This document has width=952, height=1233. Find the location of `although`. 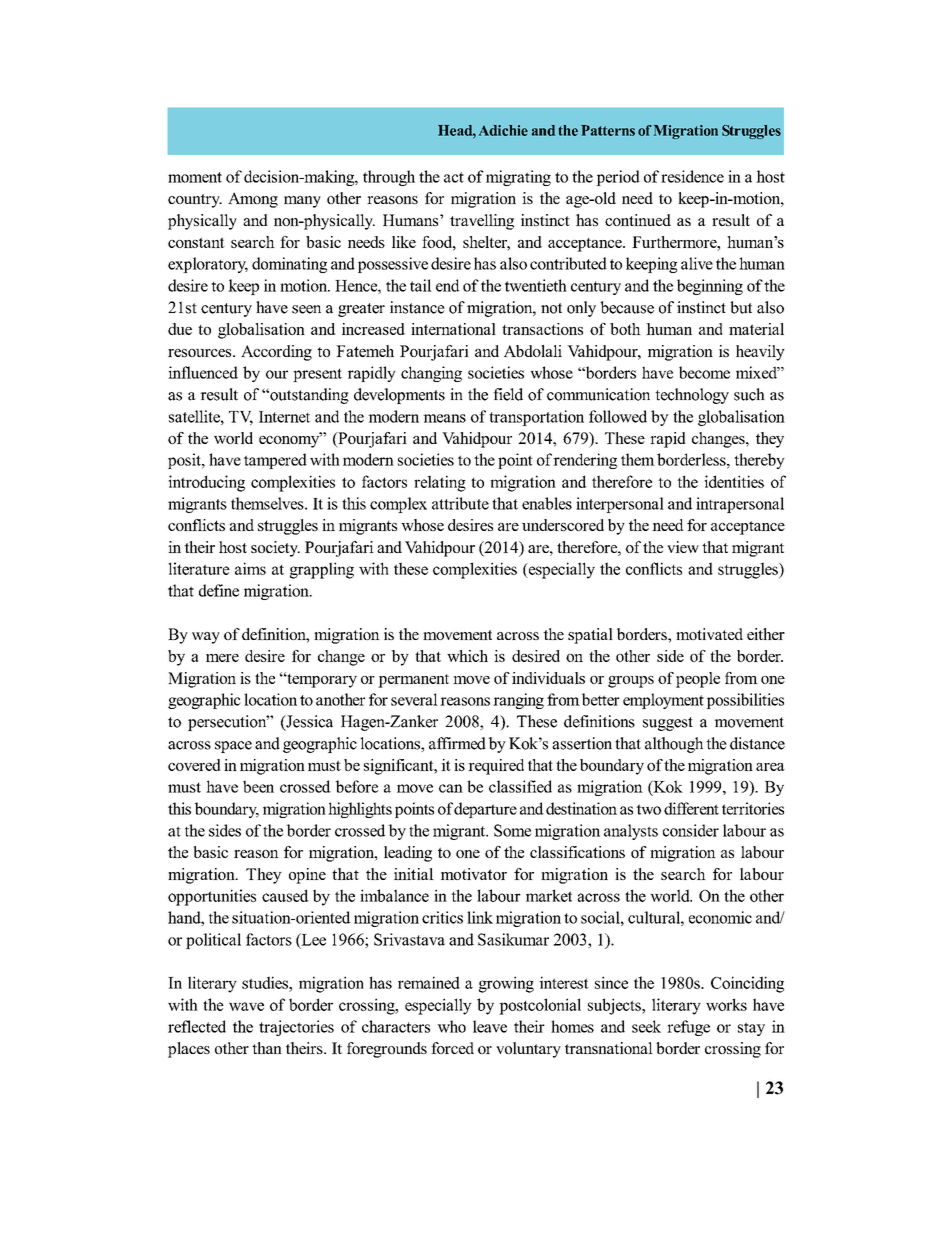

although is located at coordinates (674, 745).
